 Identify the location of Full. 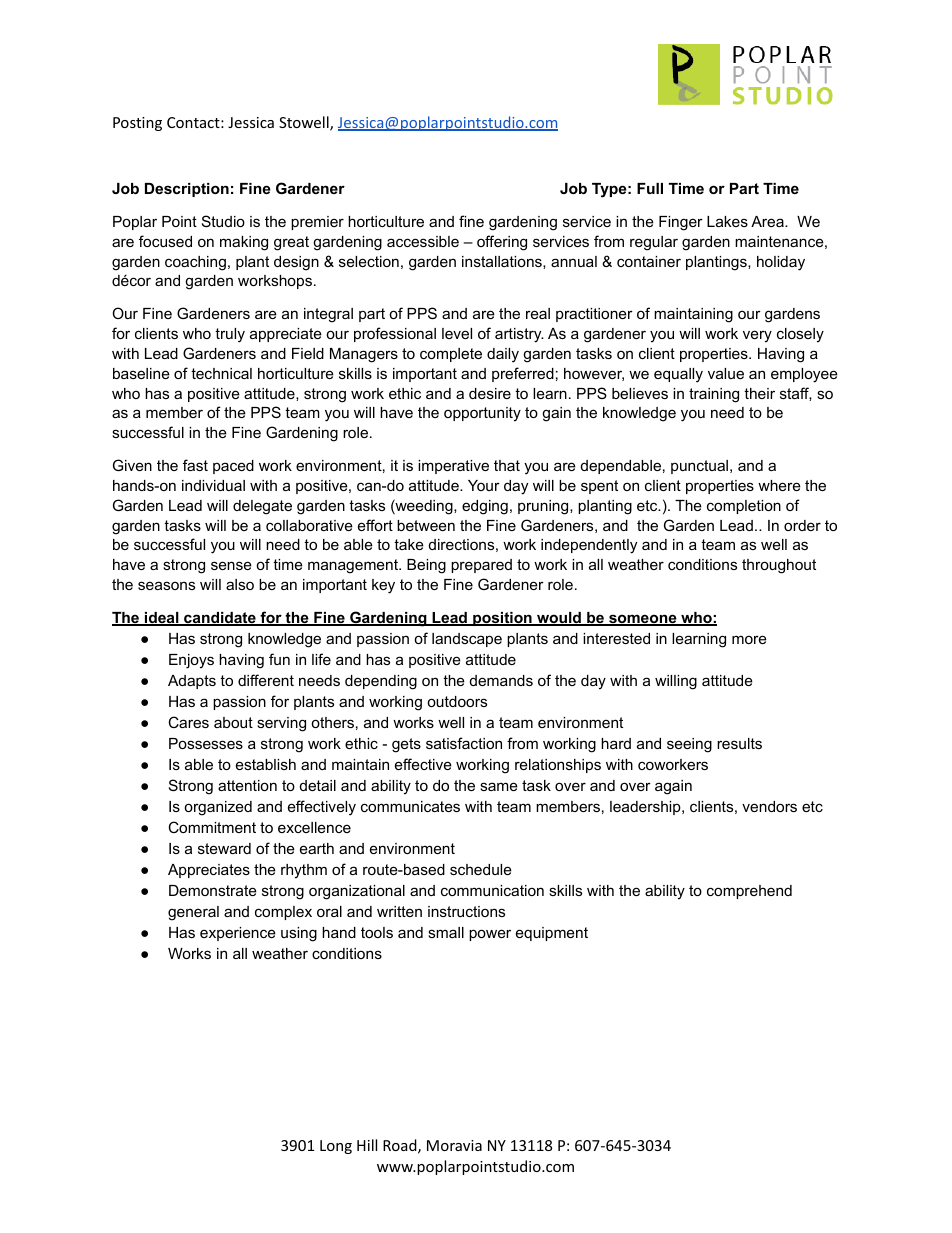
(650, 188).
